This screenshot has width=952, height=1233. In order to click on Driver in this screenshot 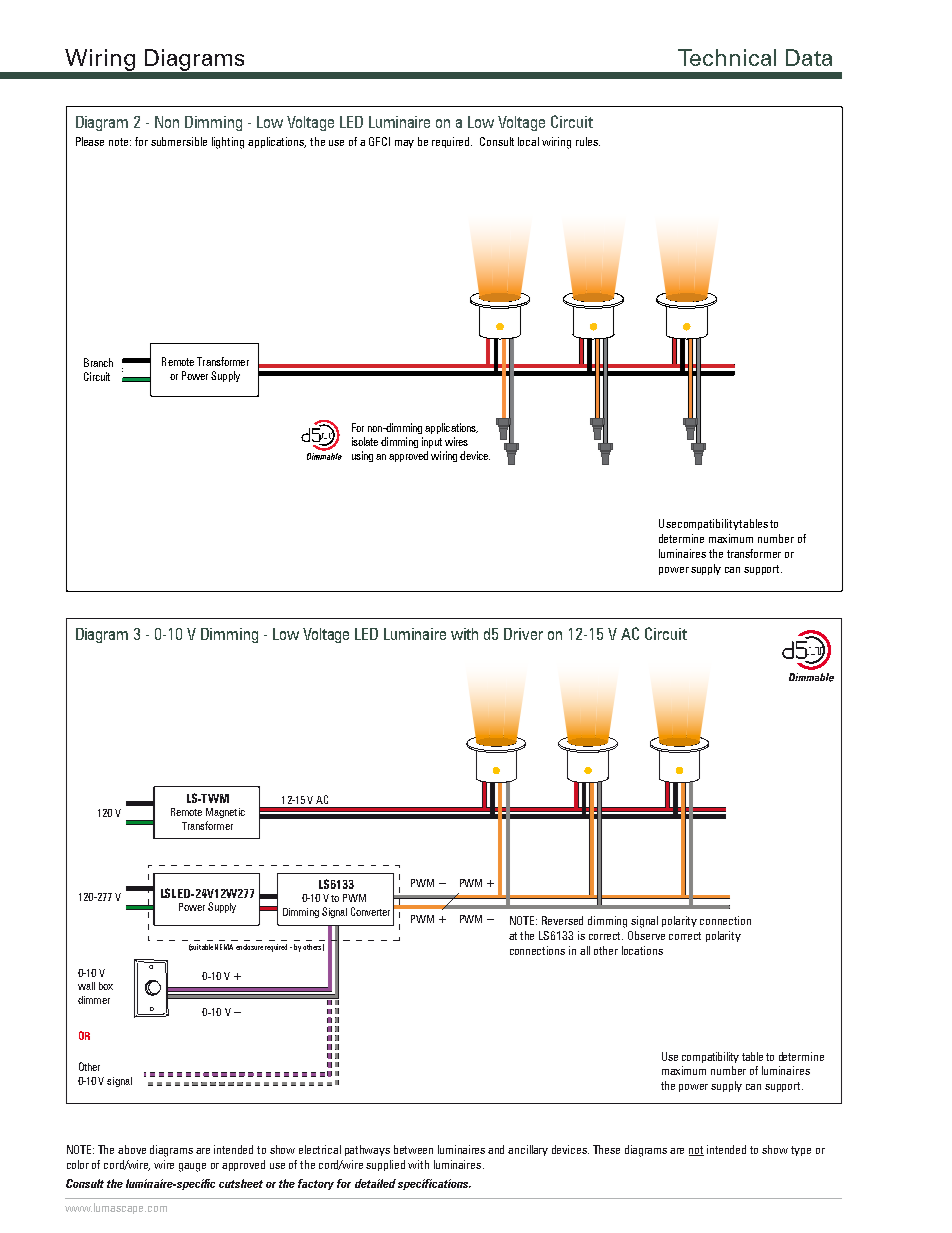, I will do `click(523, 634)`.
